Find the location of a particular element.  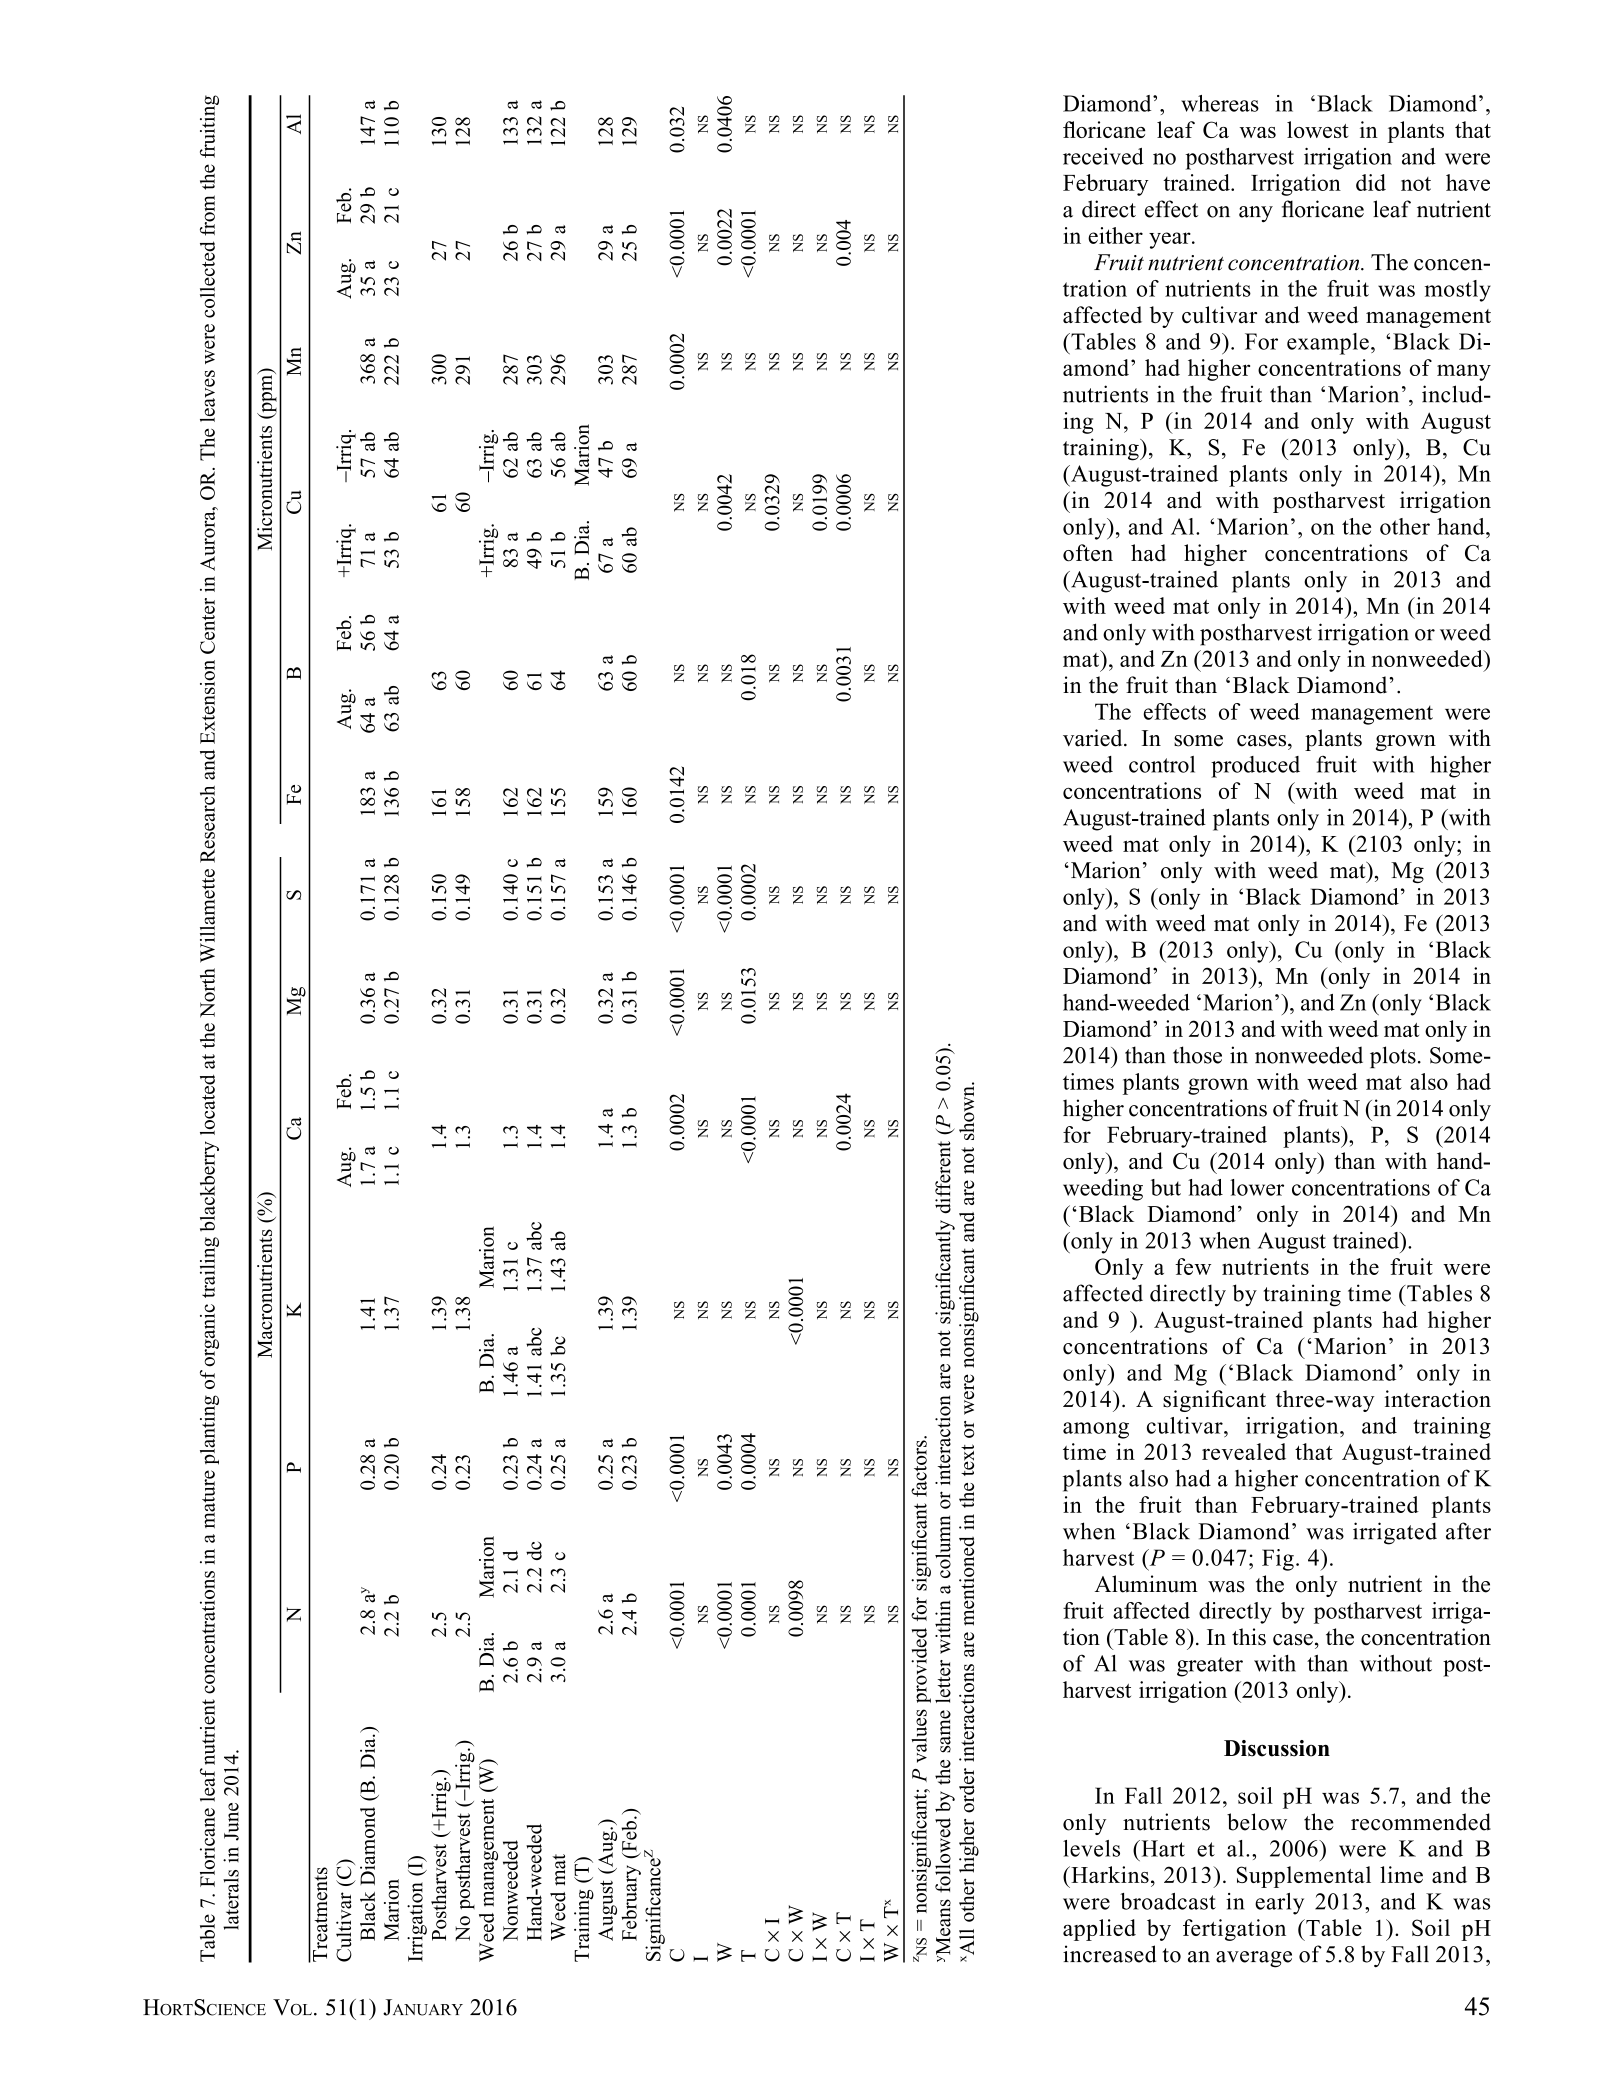

received is located at coordinates (1103, 156).
